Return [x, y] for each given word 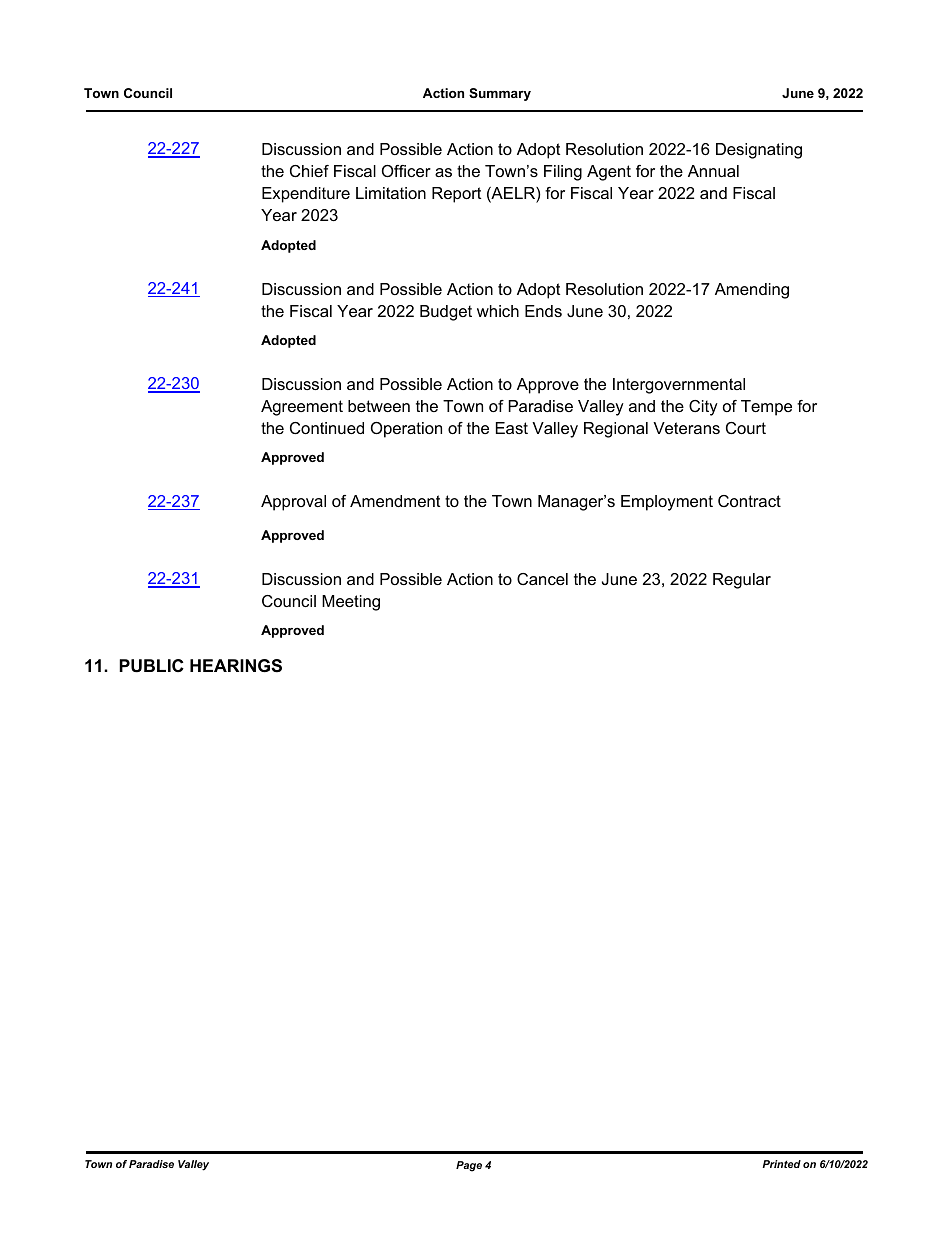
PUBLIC [151, 666]
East [512, 428]
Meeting [351, 603]
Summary [500, 94]
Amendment [395, 501]
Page [469, 1166]
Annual [713, 171]
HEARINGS [236, 666]
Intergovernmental [679, 386]
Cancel [542, 579]
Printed [781, 1164]
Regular [742, 581]
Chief [309, 171]
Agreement [302, 408]
